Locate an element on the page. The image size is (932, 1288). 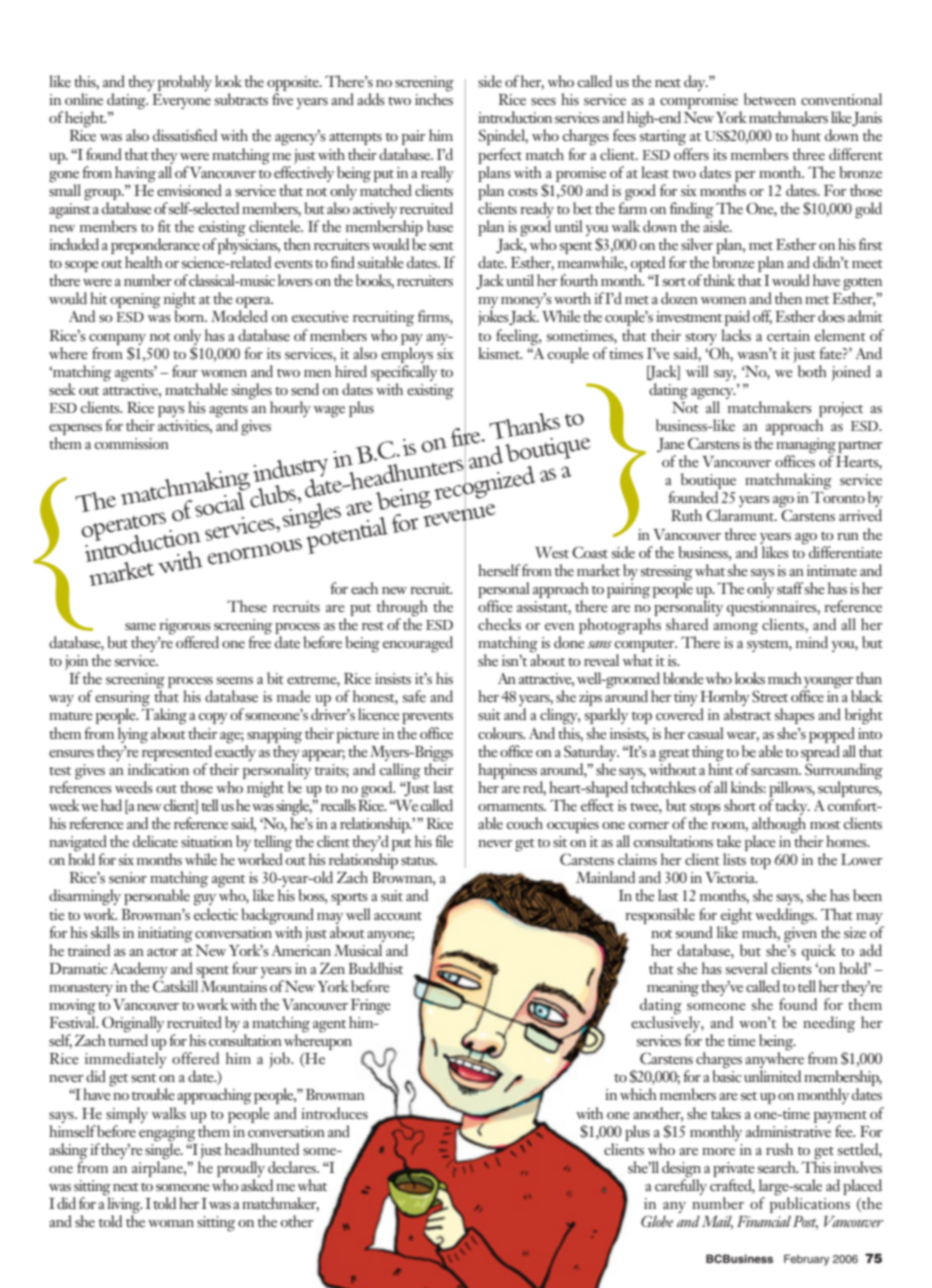
kismet is located at coordinates (500, 353).
